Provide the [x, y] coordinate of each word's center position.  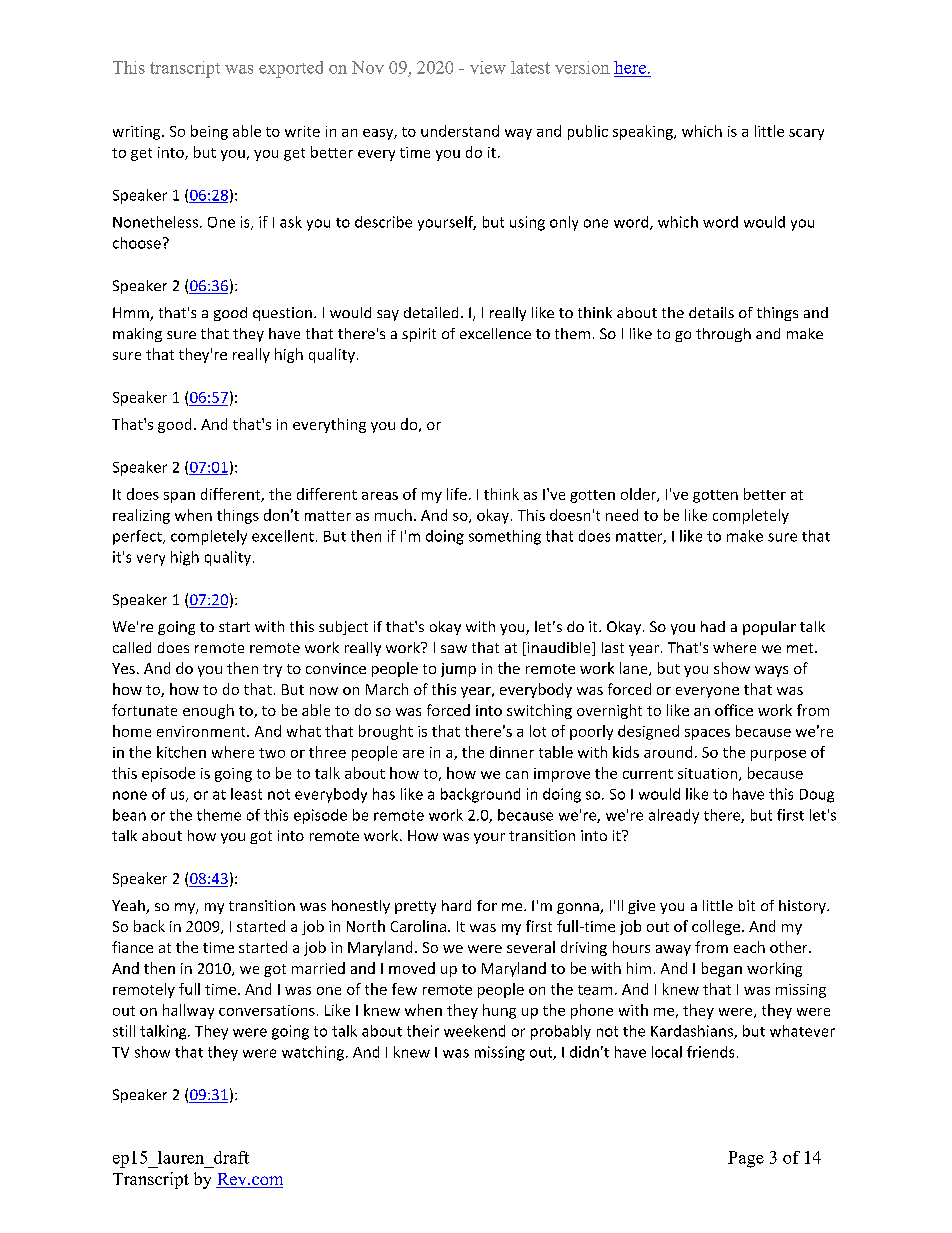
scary [806, 134]
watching [314, 1053]
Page [746, 1159]
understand [460, 131]
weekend [474, 1031]
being [209, 132]
